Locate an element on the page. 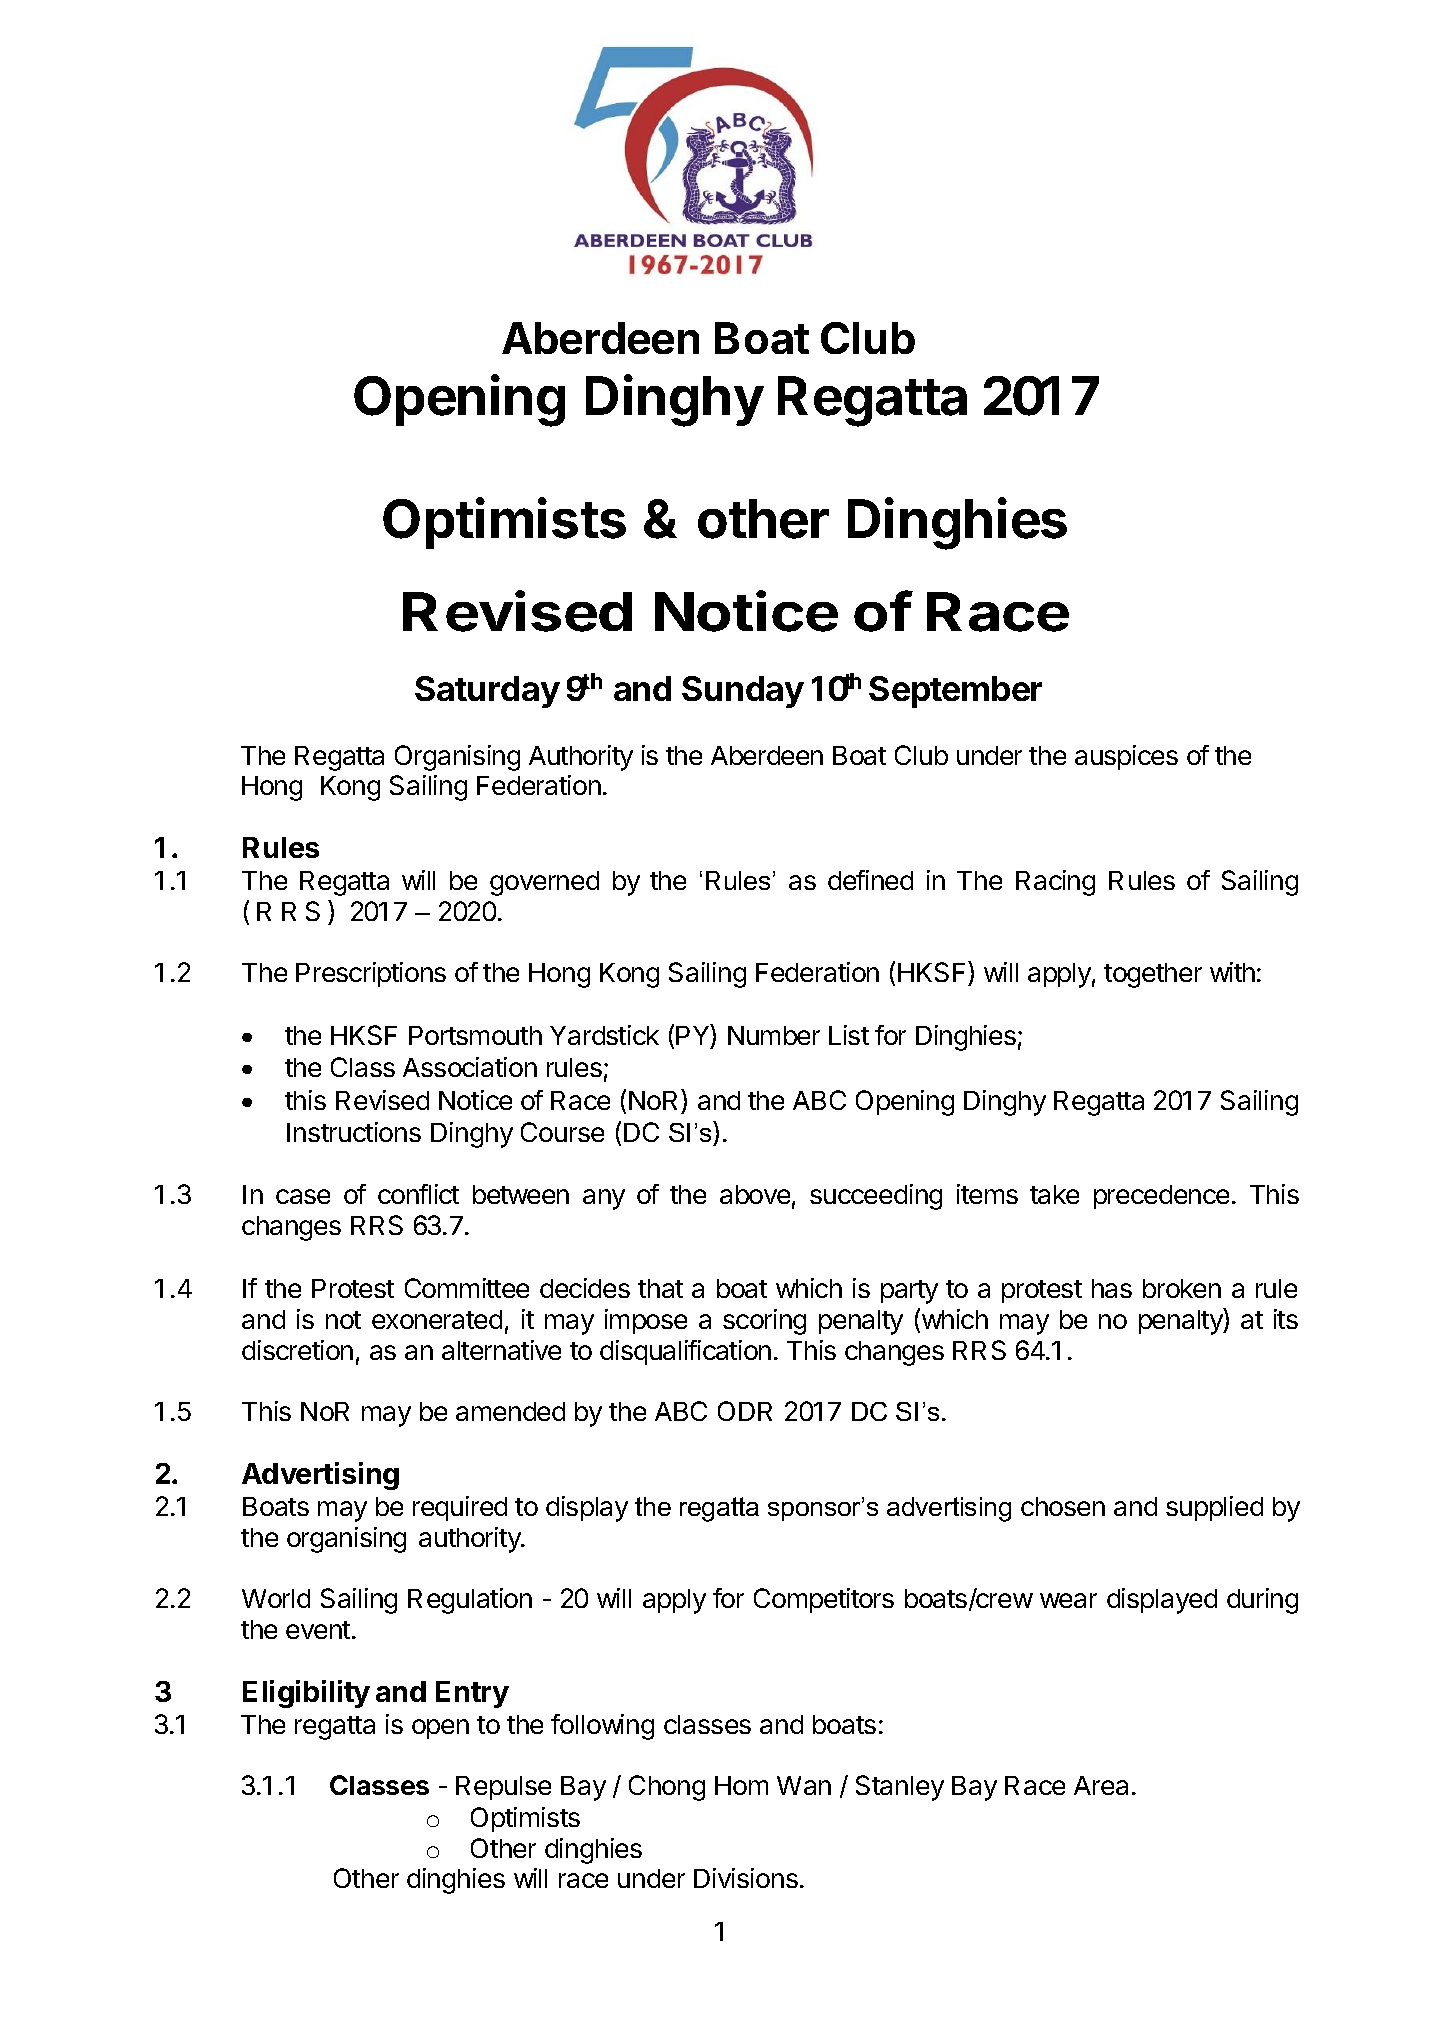 This document has width=1443, height=2042. auspices is located at coordinates (1126, 757).
